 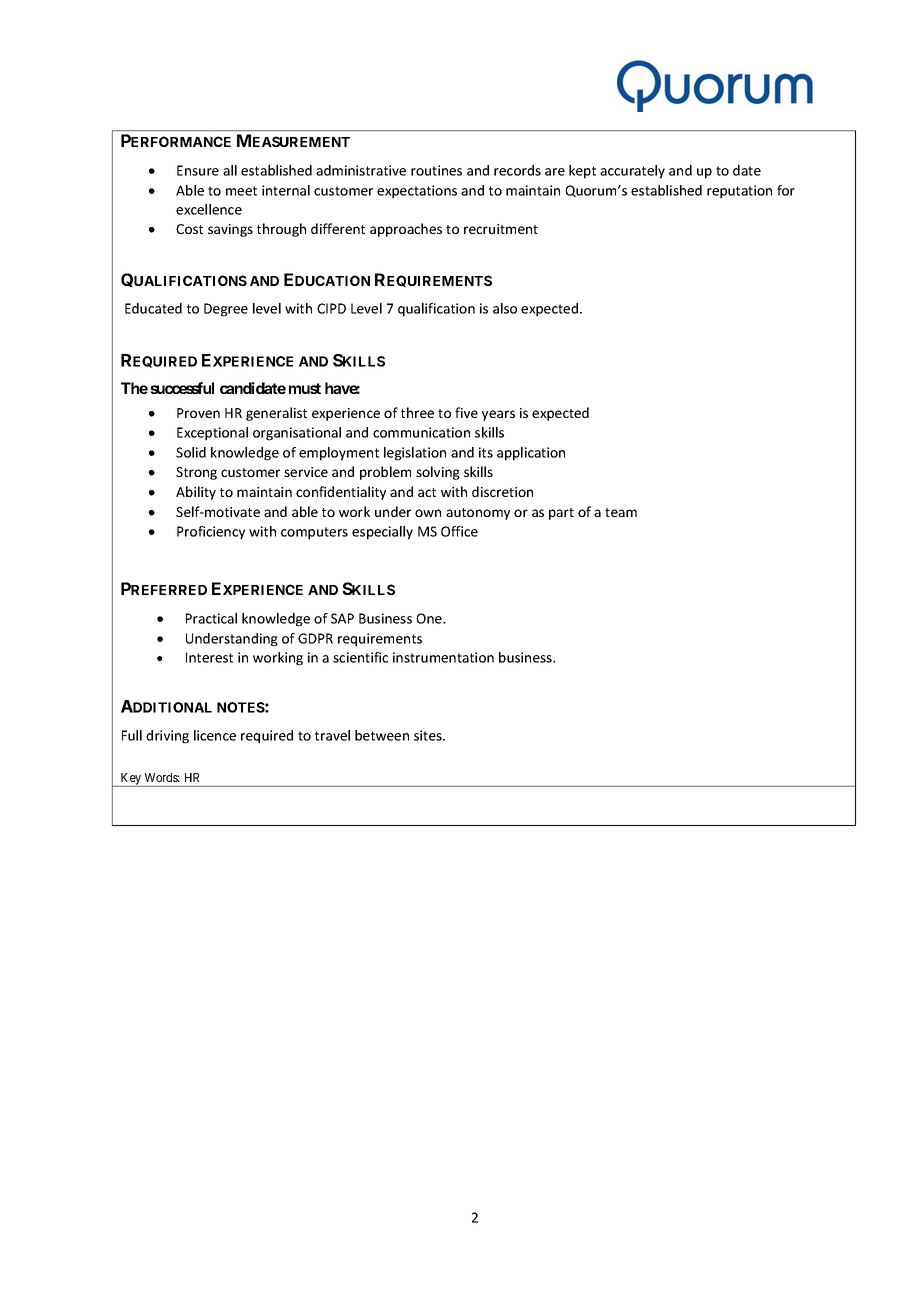 I want to click on three, so click(x=417, y=412).
